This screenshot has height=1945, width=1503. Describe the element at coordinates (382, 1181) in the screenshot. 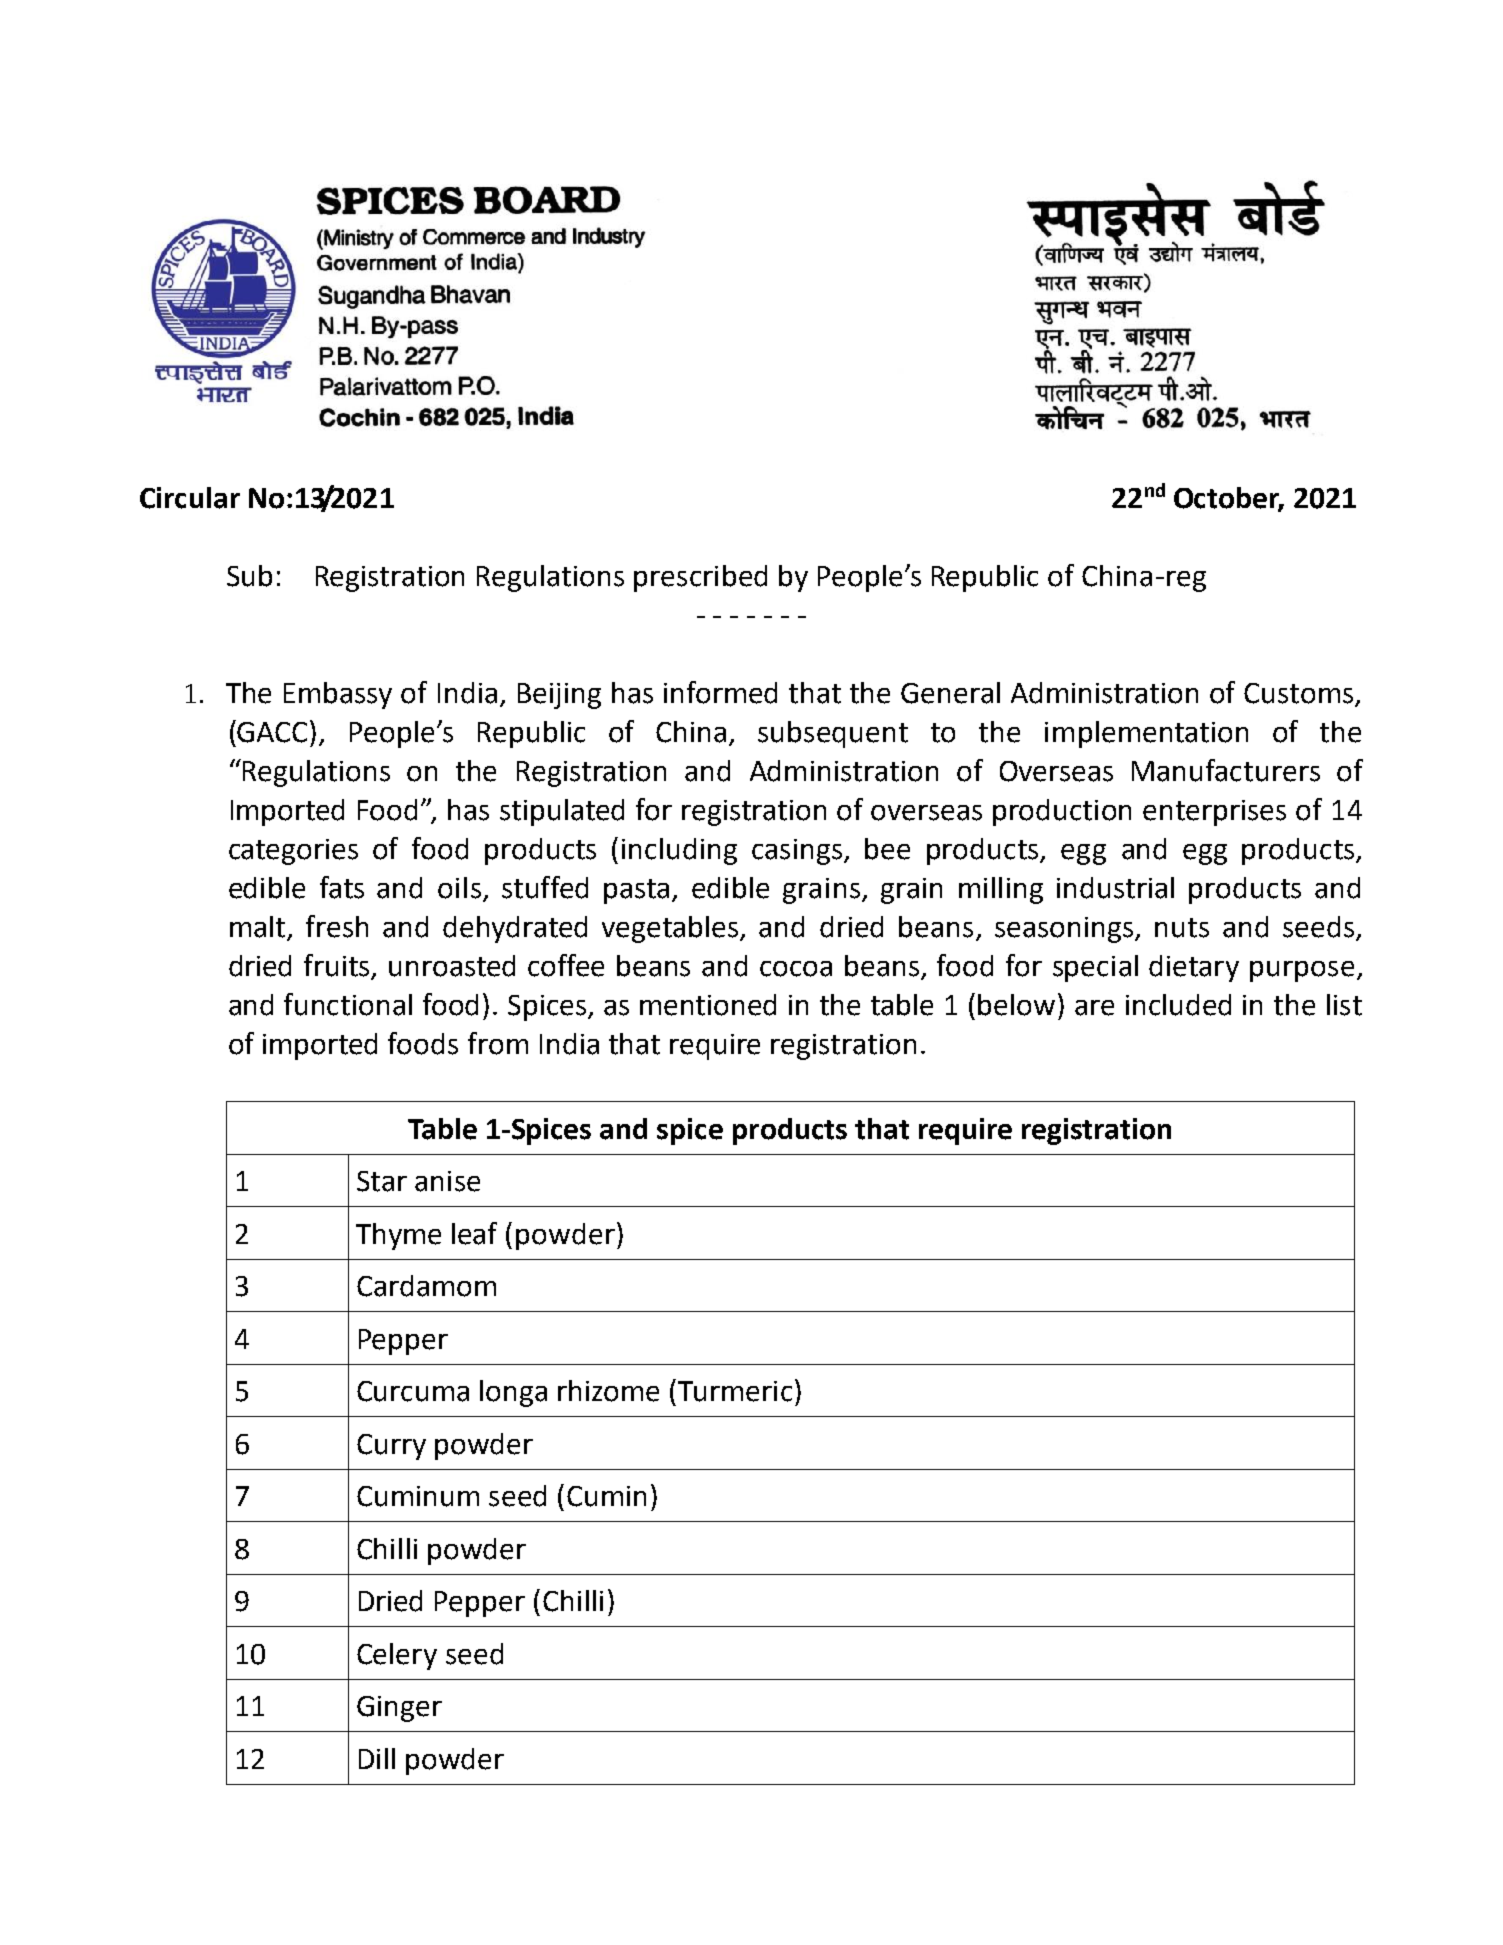

I see `Star` at that location.
